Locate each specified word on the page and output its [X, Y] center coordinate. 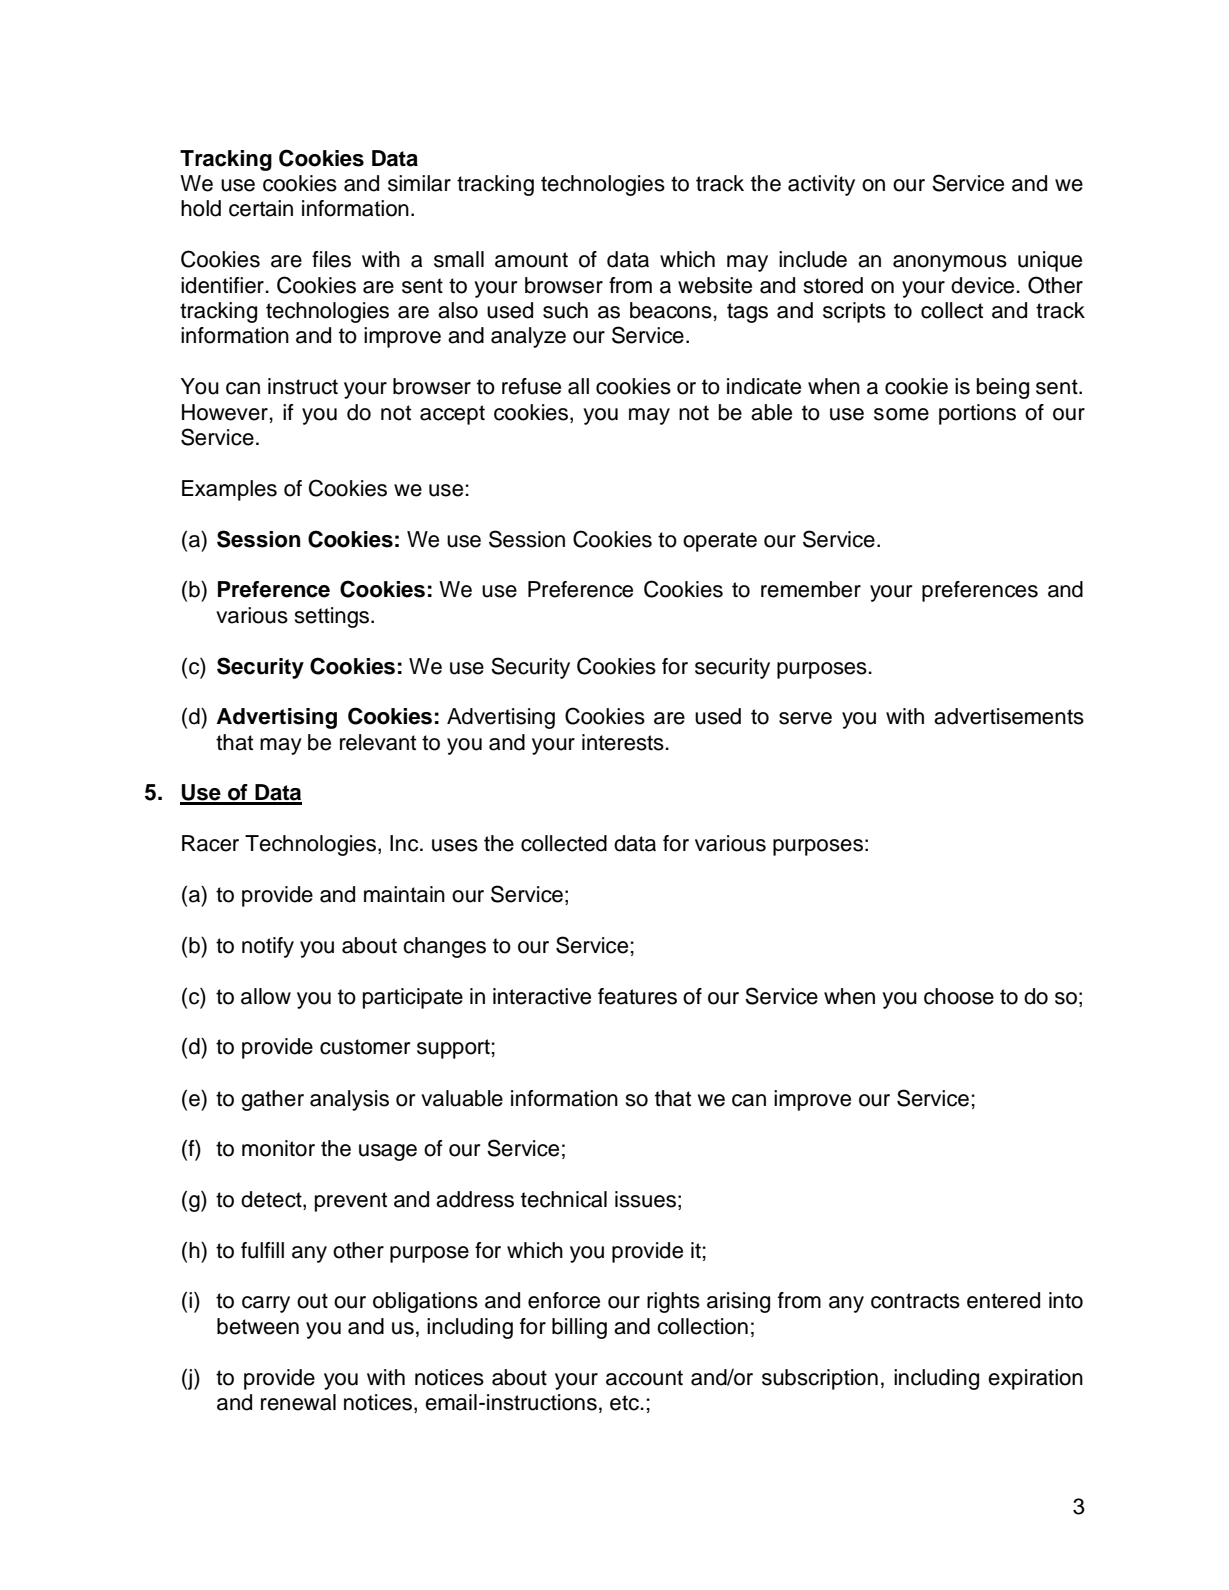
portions [977, 414]
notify [268, 947]
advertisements [1009, 716]
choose [959, 996]
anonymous [950, 263]
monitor [278, 1148]
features [637, 996]
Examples [229, 490]
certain [261, 208]
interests [624, 742]
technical [564, 1199]
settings [333, 617]
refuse [531, 386]
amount [531, 260]
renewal [298, 1402]
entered [1003, 1300]
